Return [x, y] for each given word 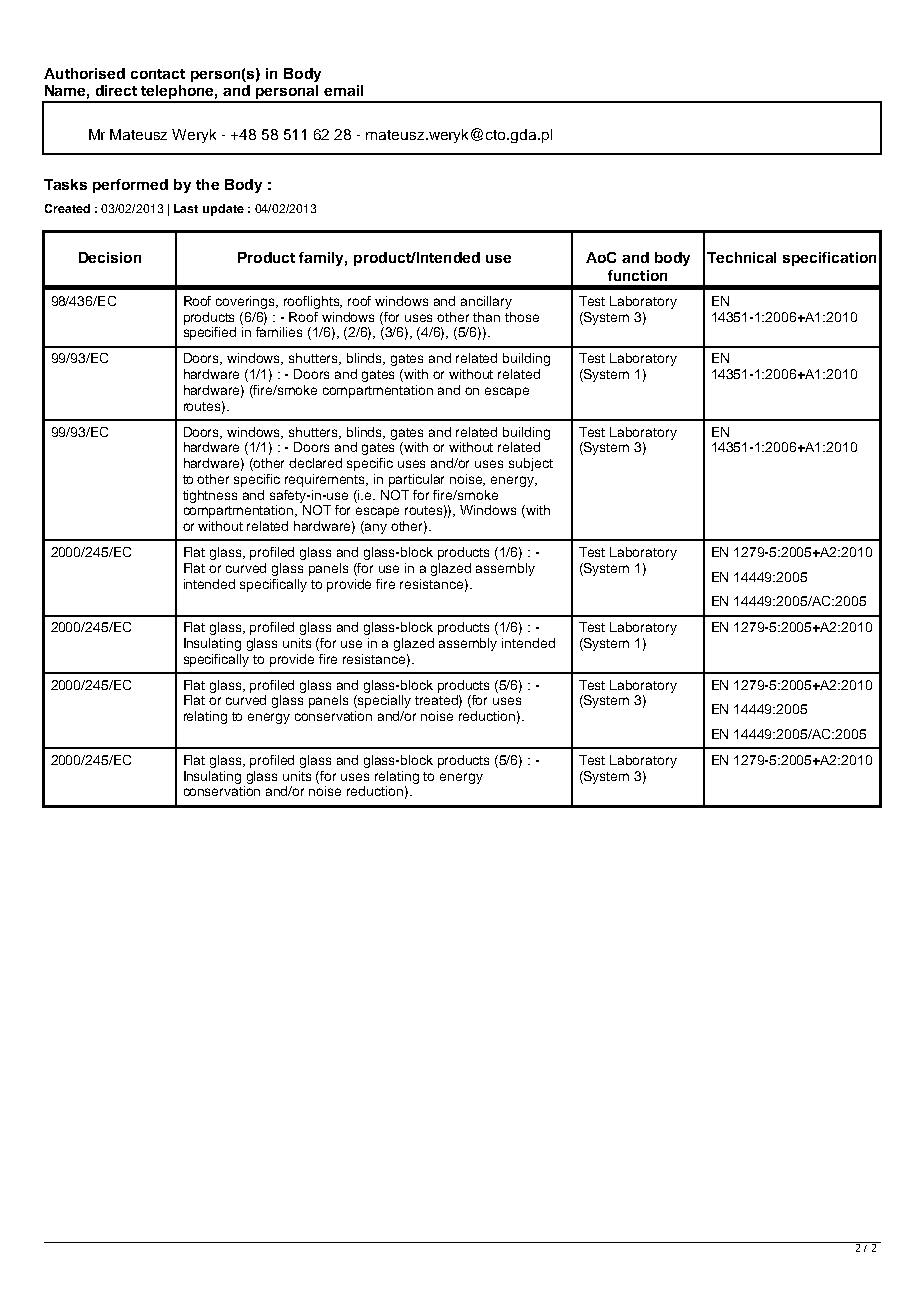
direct [116, 90]
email [343, 90]
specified [210, 333]
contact [158, 74]
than [486, 317]
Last [186, 208]
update [223, 210]
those [522, 317]
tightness [210, 496]
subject [531, 464]
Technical [741, 257]
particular [416, 480]
